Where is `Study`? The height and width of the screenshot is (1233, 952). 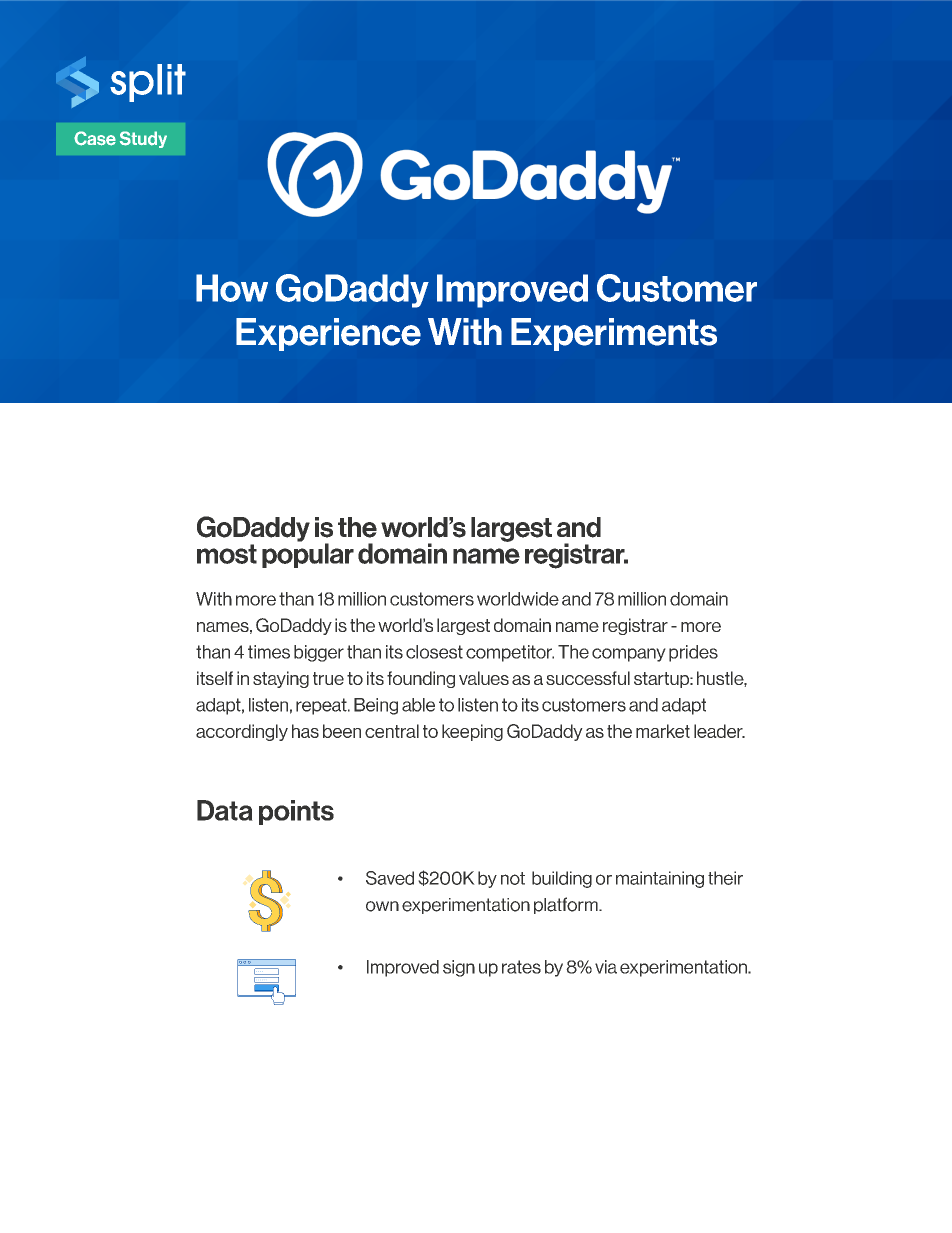 Study is located at coordinates (143, 139).
